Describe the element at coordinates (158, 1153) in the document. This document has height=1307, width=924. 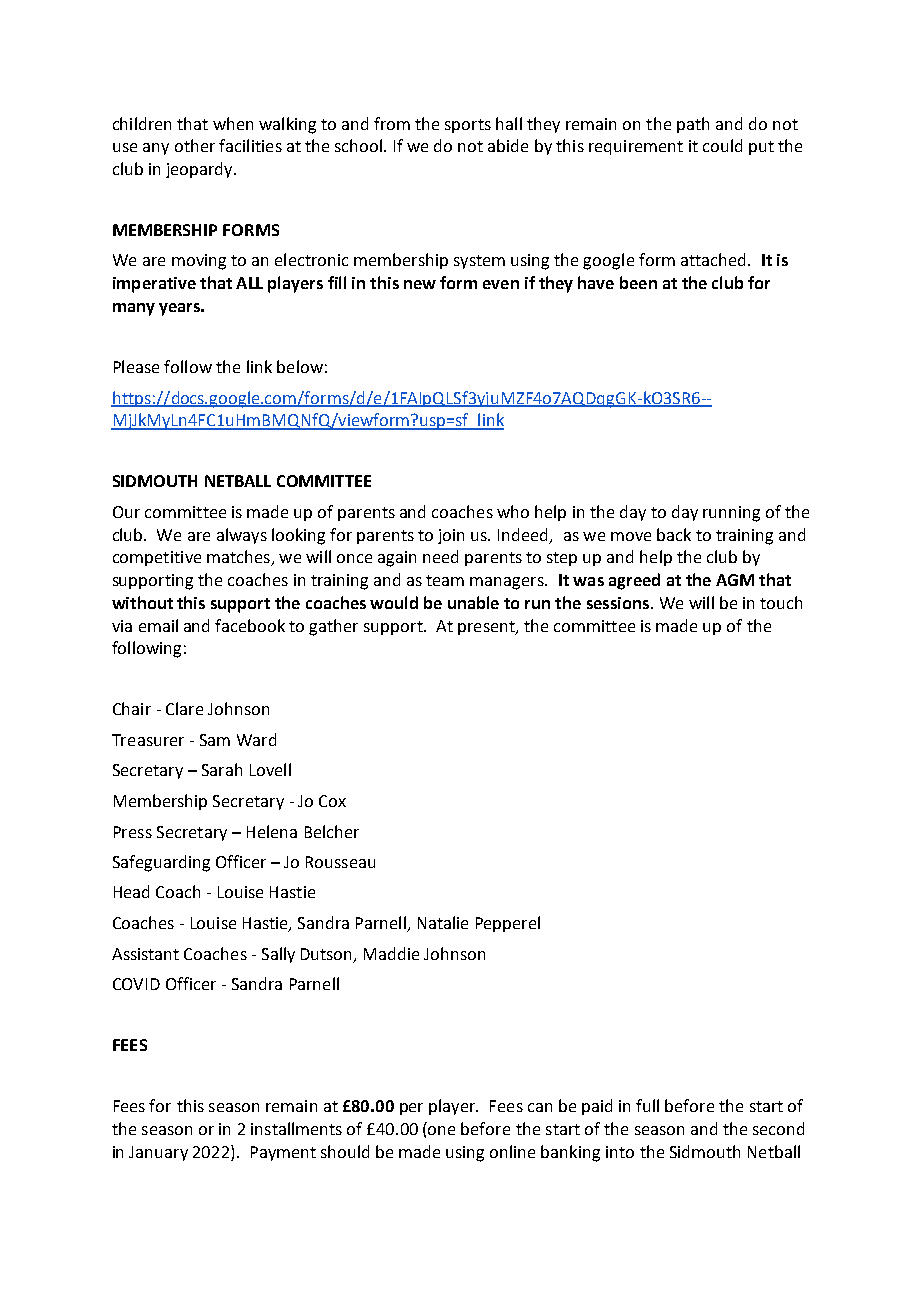
I see `January` at that location.
